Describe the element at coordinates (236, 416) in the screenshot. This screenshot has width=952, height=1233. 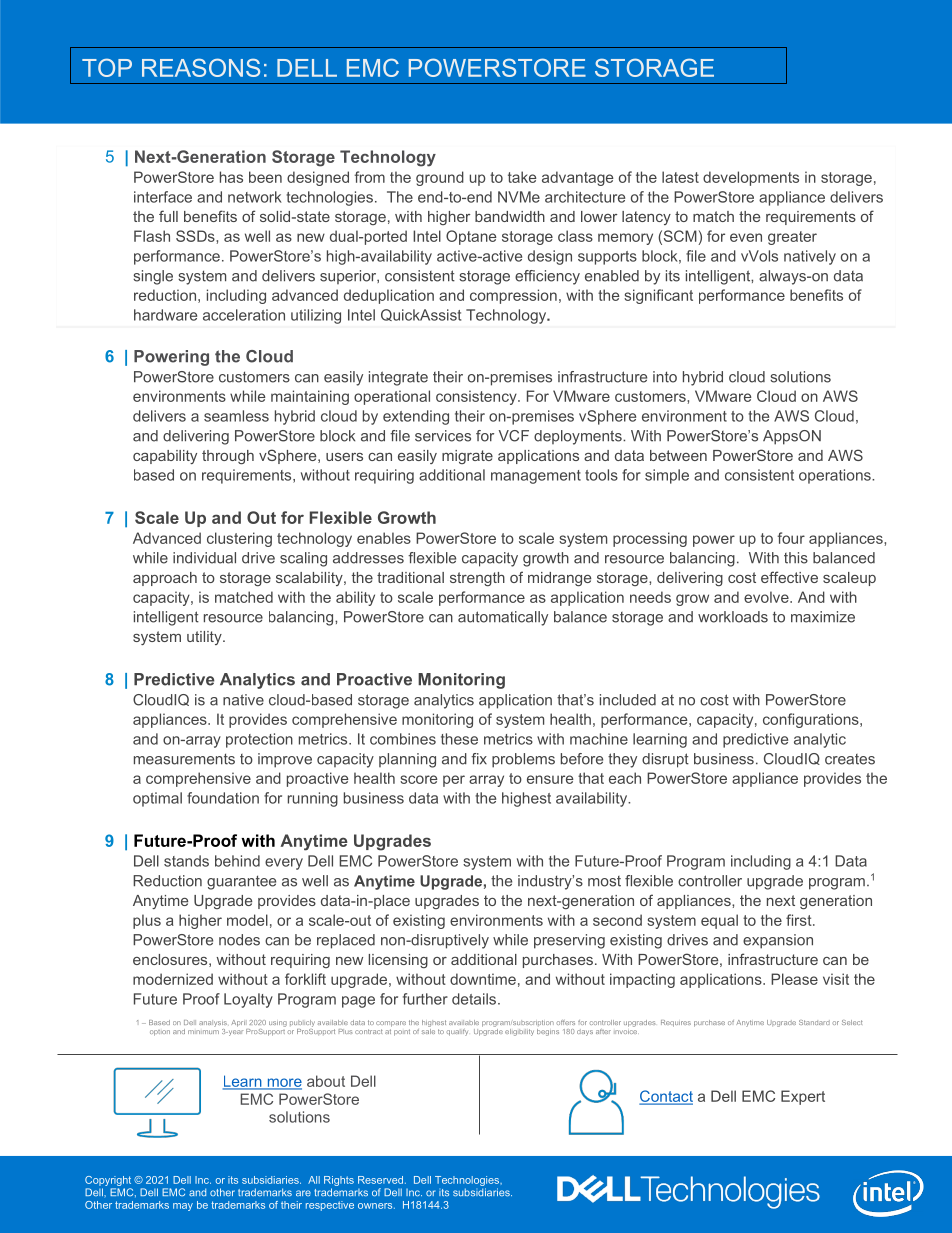
I see `seamless` at that location.
